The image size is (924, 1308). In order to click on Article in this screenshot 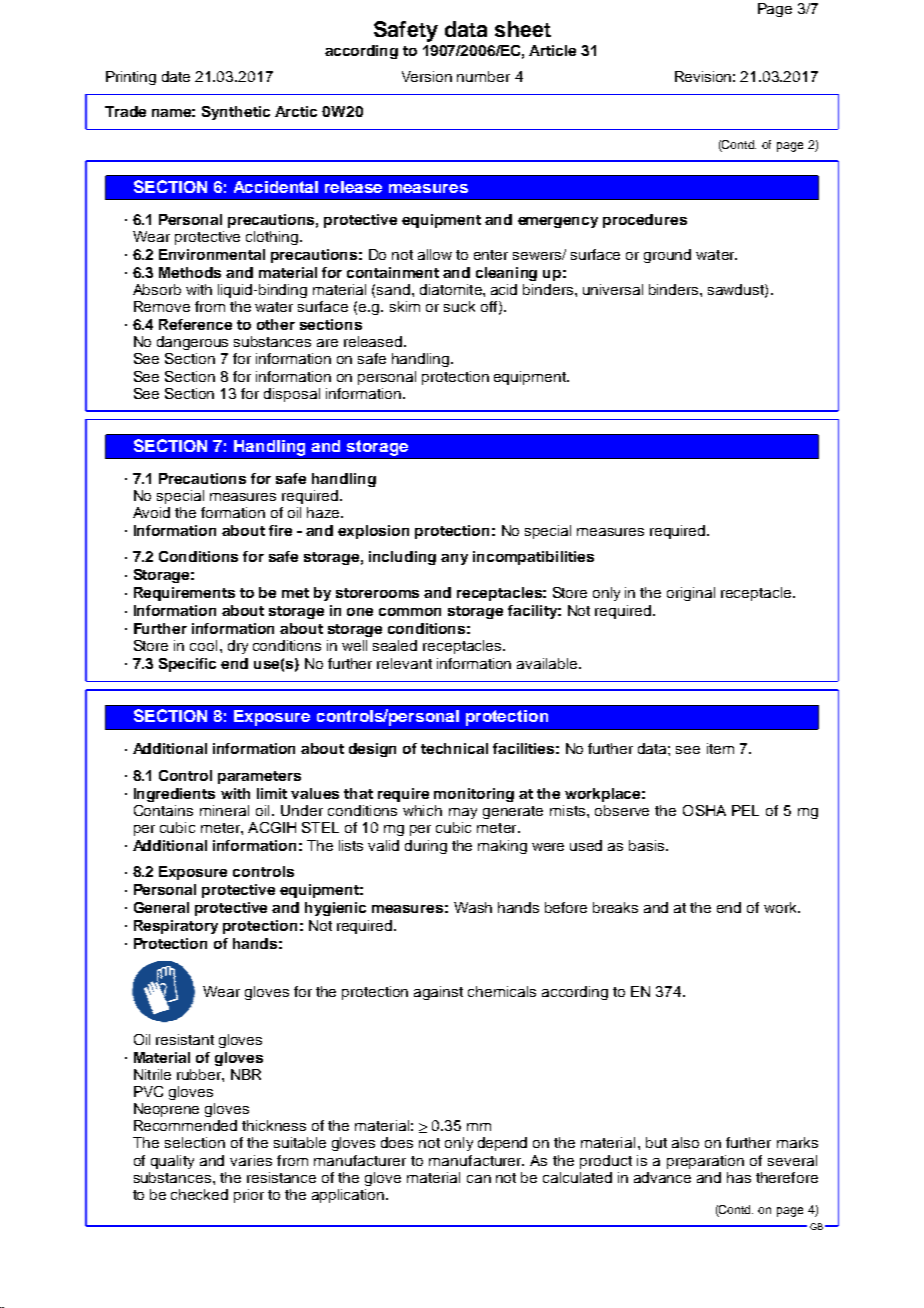, I will do `click(552, 50)`.
